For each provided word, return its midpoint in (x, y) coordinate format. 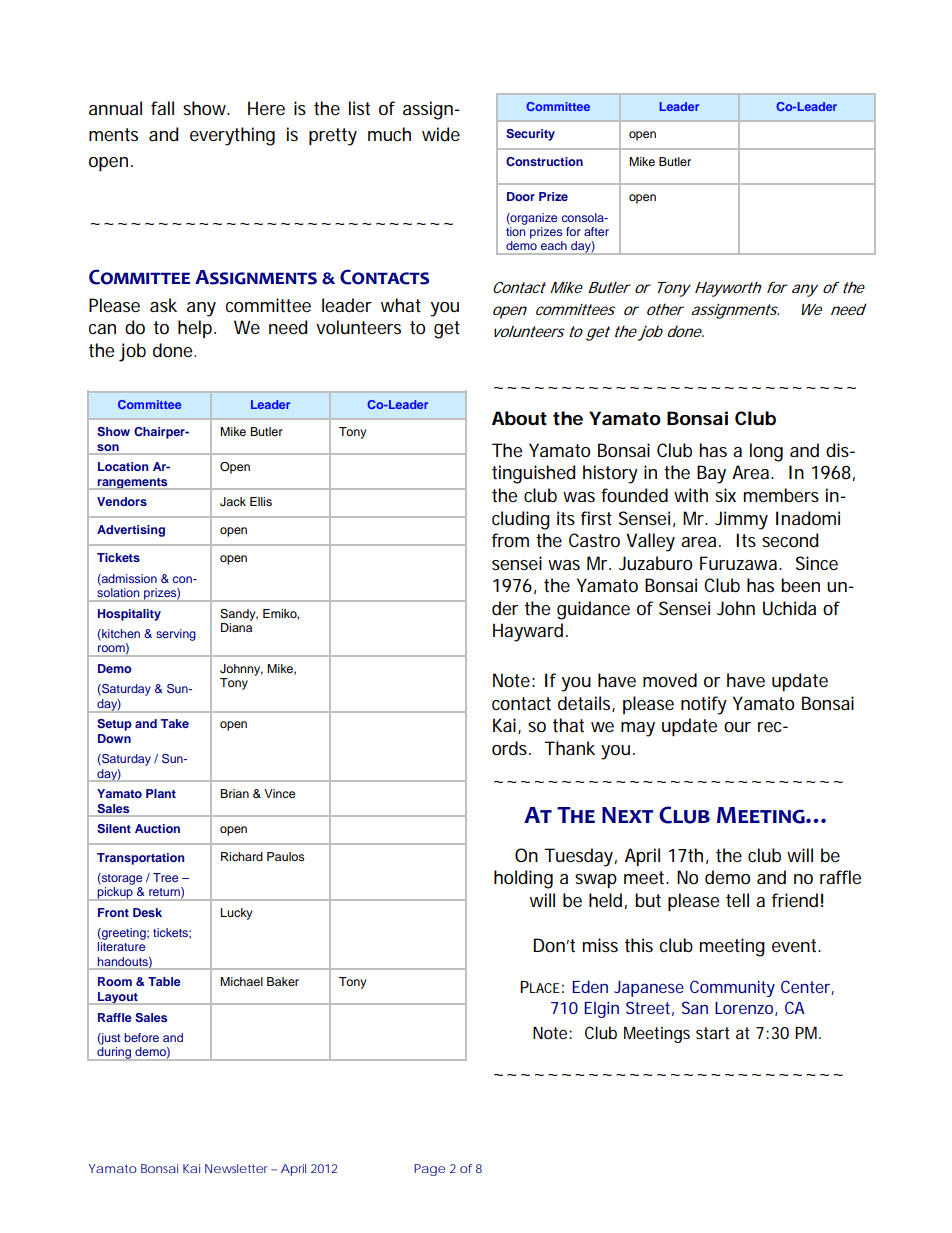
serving (176, 635)
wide (441, 134)
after (596, 231)
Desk (147, 912)
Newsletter (238, 1168)
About (519, 418)
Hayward (530, 632)
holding (523, 879)
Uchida (789, 608)
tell (737, 900)
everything (232, 136)
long (766, 452)
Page (429, 1170)
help (197, 329)
